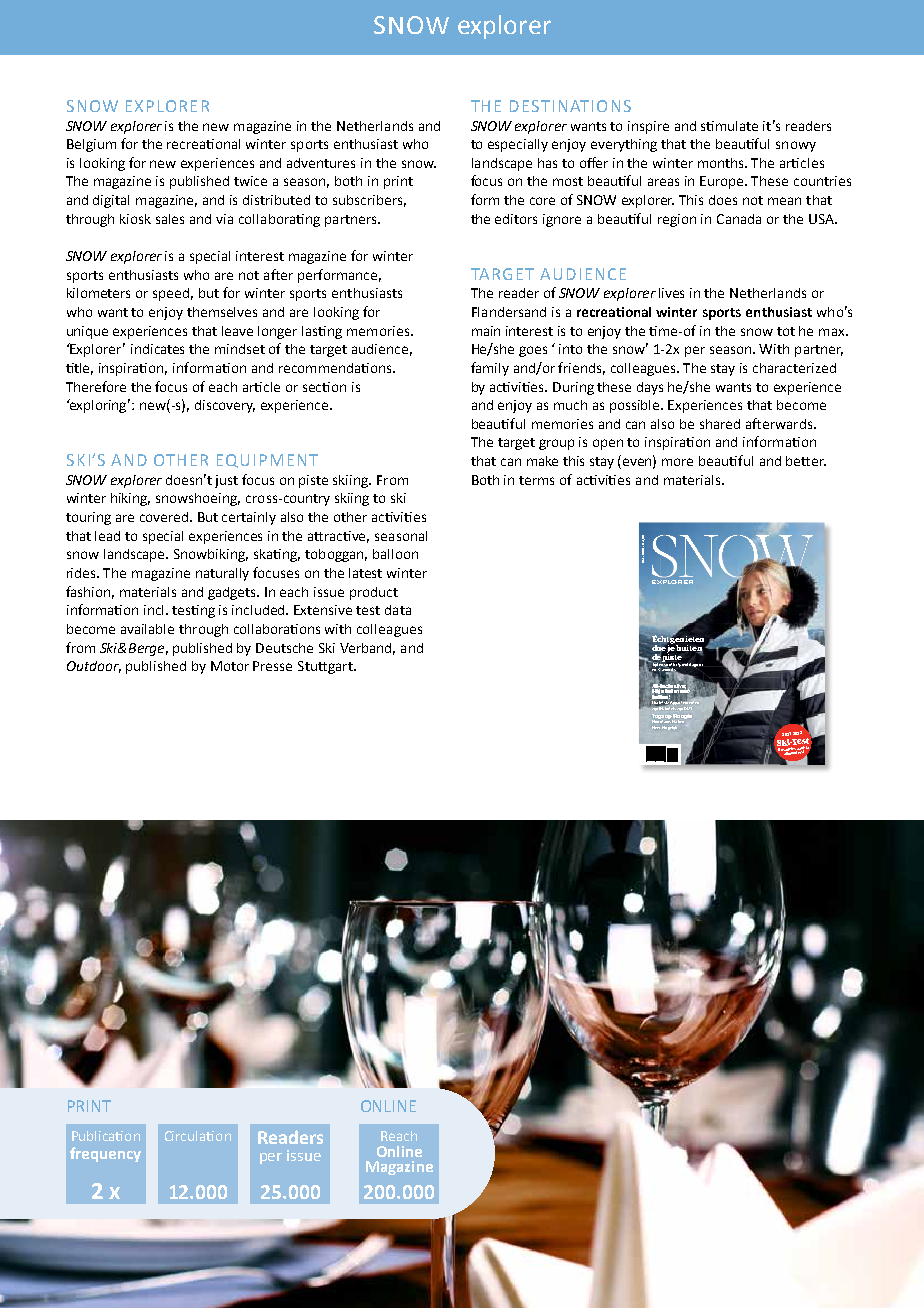  Describe the element at coordinates (677, 462) in the document. I see `more` at that location.
